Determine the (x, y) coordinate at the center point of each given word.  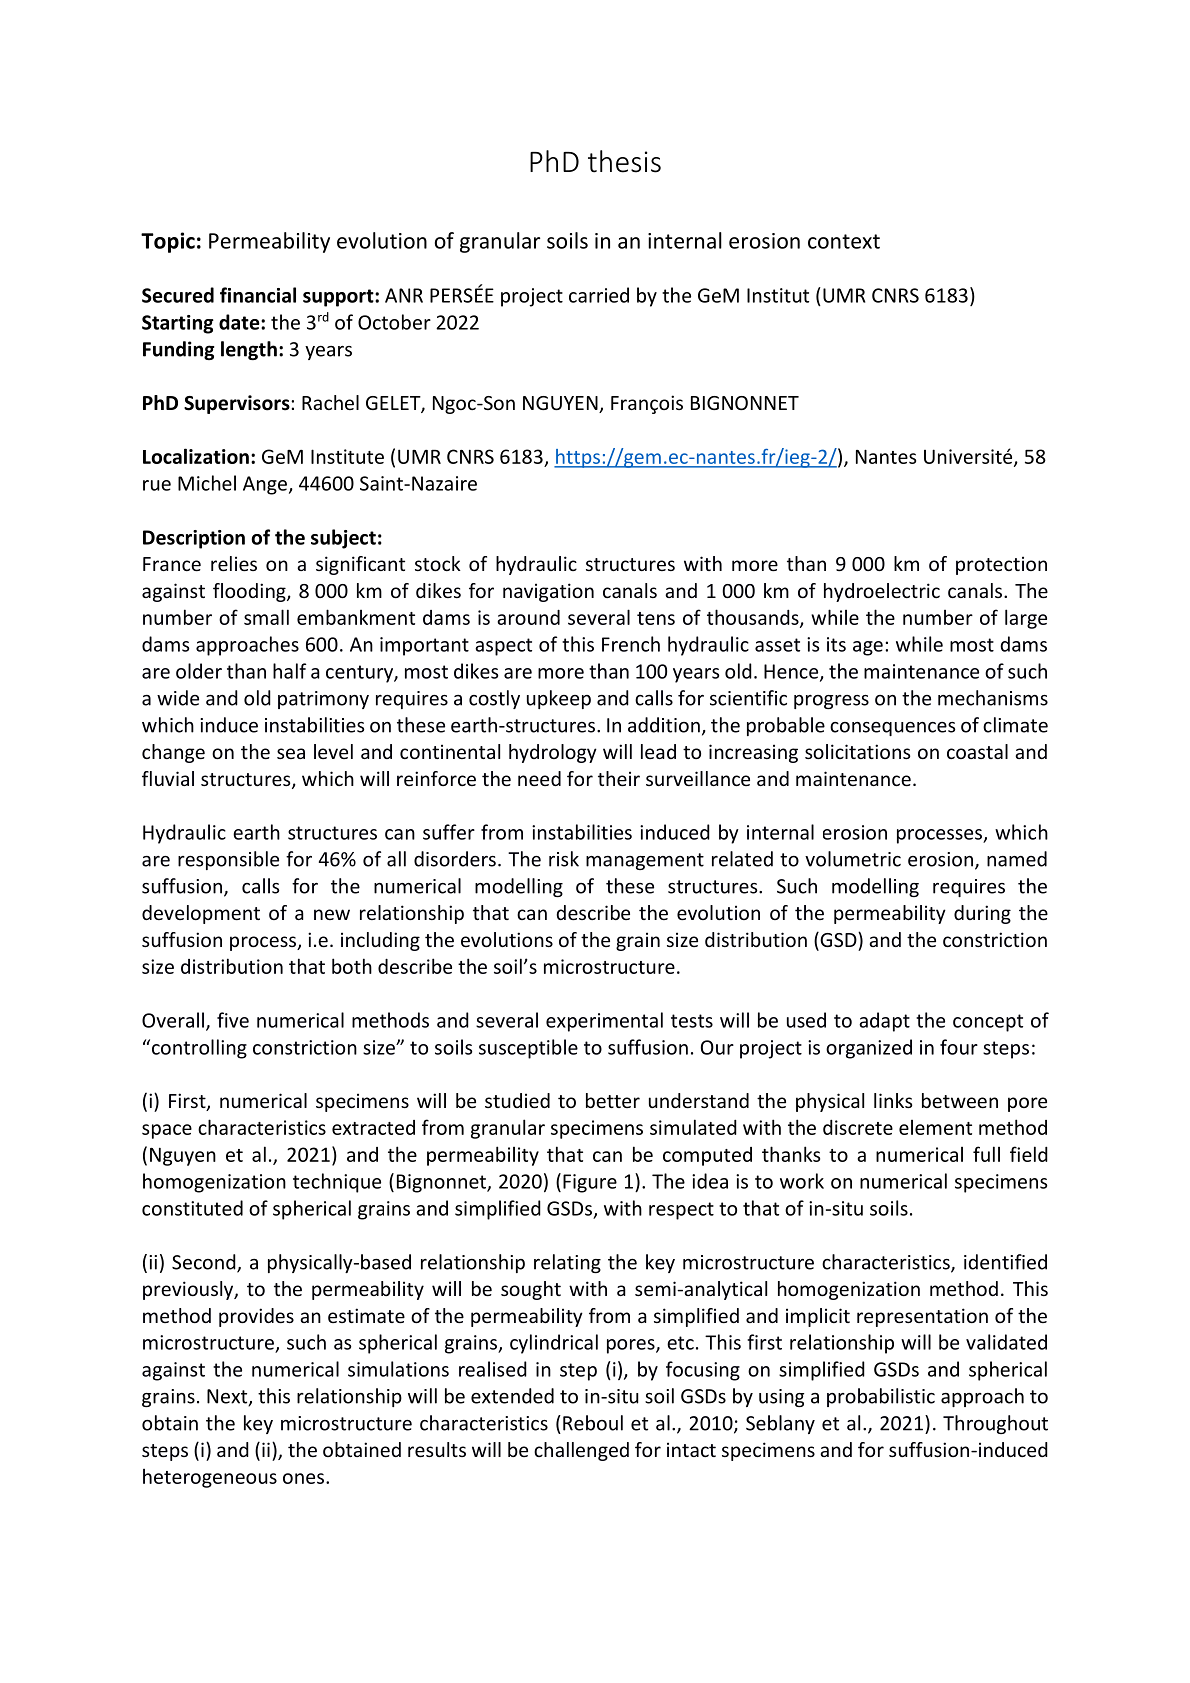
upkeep (559, 699)
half (289, 671)
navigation (548, 592)
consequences (893, 729)
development (201, 914)
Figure (590, 1183)
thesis (624, 161)
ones (305, 1478)
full (986, 1154)
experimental (604, 1022)
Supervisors (238, 404)
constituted (192, 1208)
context (844, 241)
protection (1001, 565)
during (982, 914)
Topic (168, 242)
